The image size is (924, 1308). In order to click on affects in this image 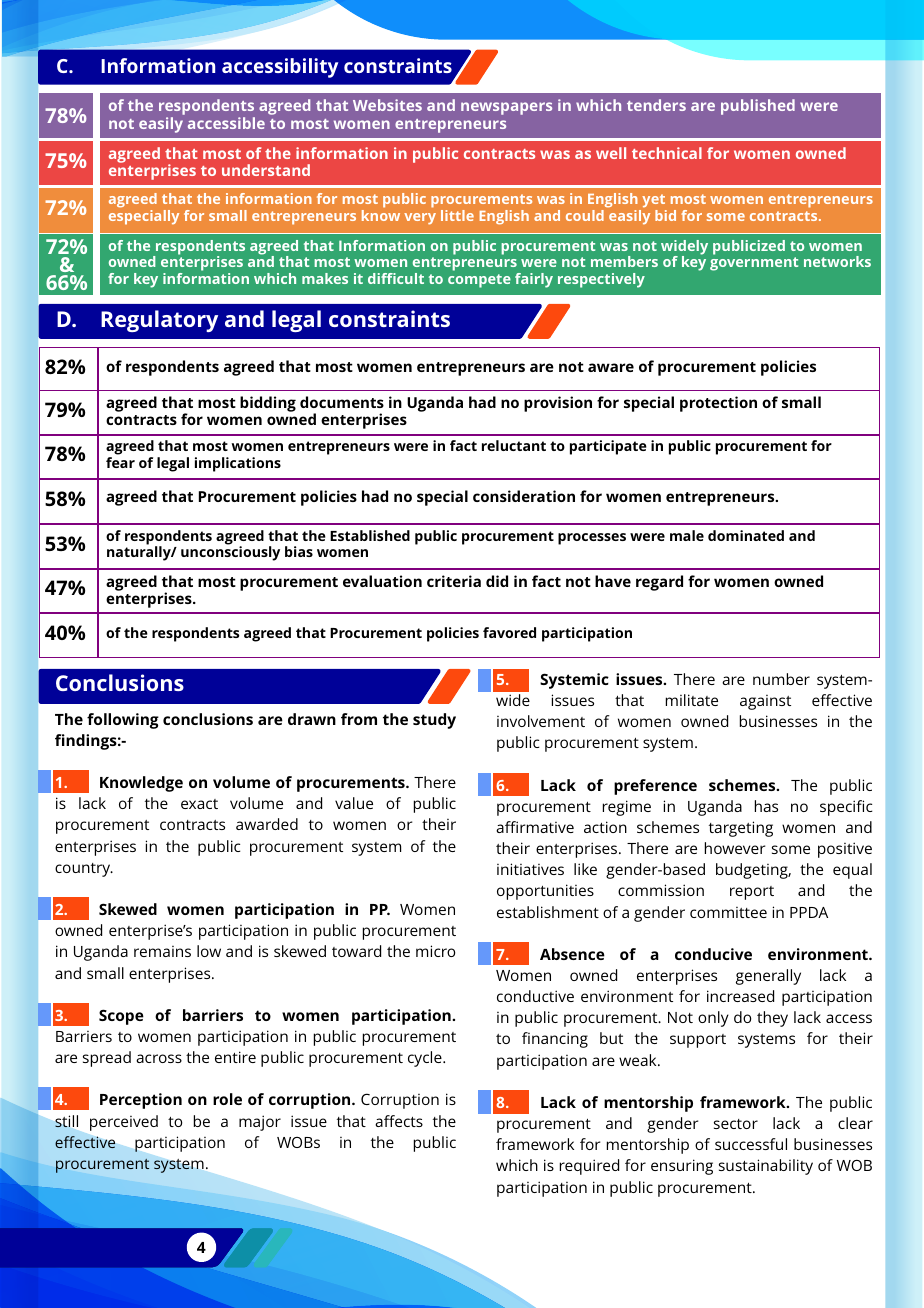, I will do `click(399, 1121)`.
